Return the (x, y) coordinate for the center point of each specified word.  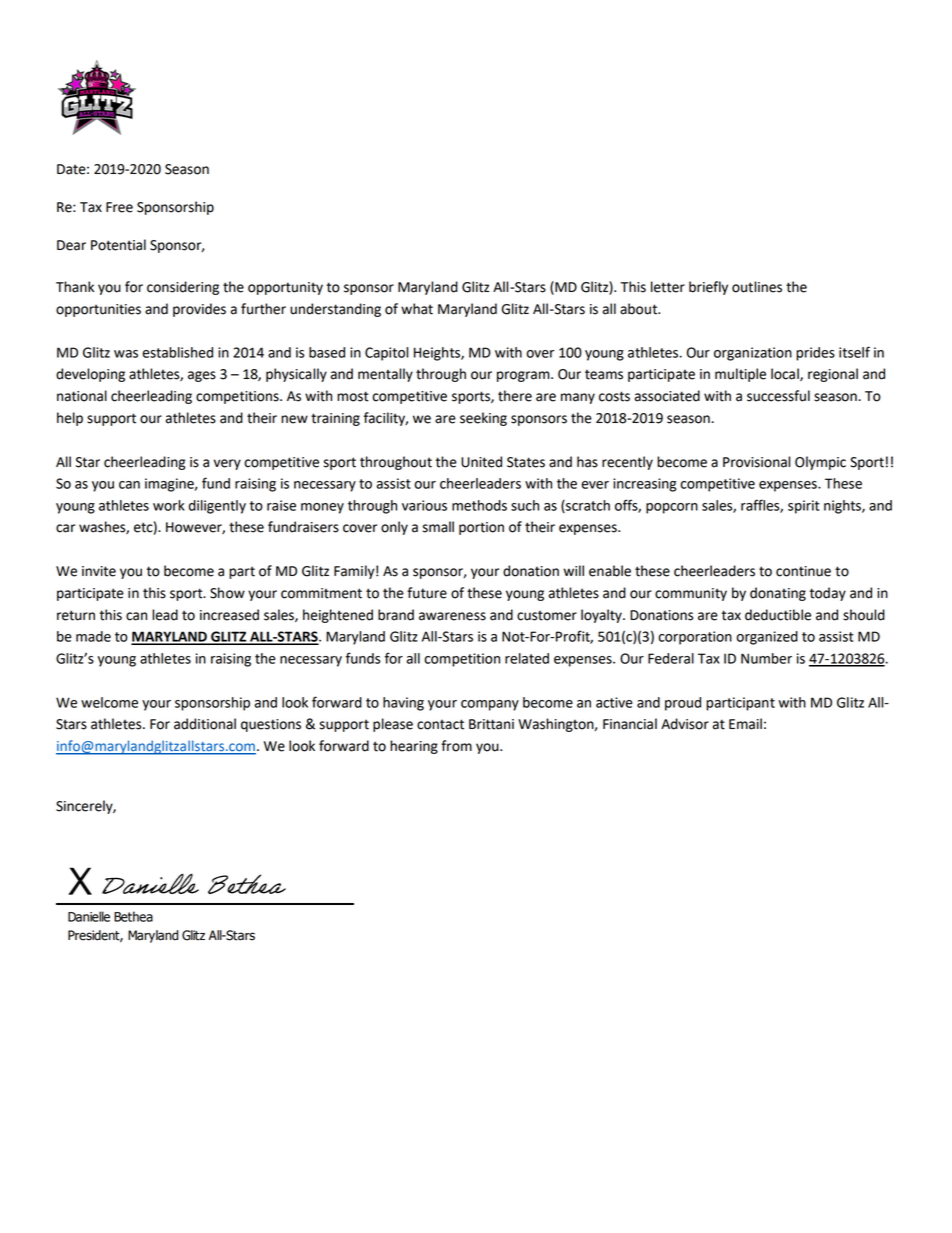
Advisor (685, 724)
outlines (757, 287)
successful (778, 396)
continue (803, 571)
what (417, 309)
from (456, 746)
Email (745, 724)
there (515, 396)
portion (481, 528)
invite (99, 571)
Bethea (133, 916)
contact (440, 724)
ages (202, 376)
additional (205, 724)
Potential (118, 245)
